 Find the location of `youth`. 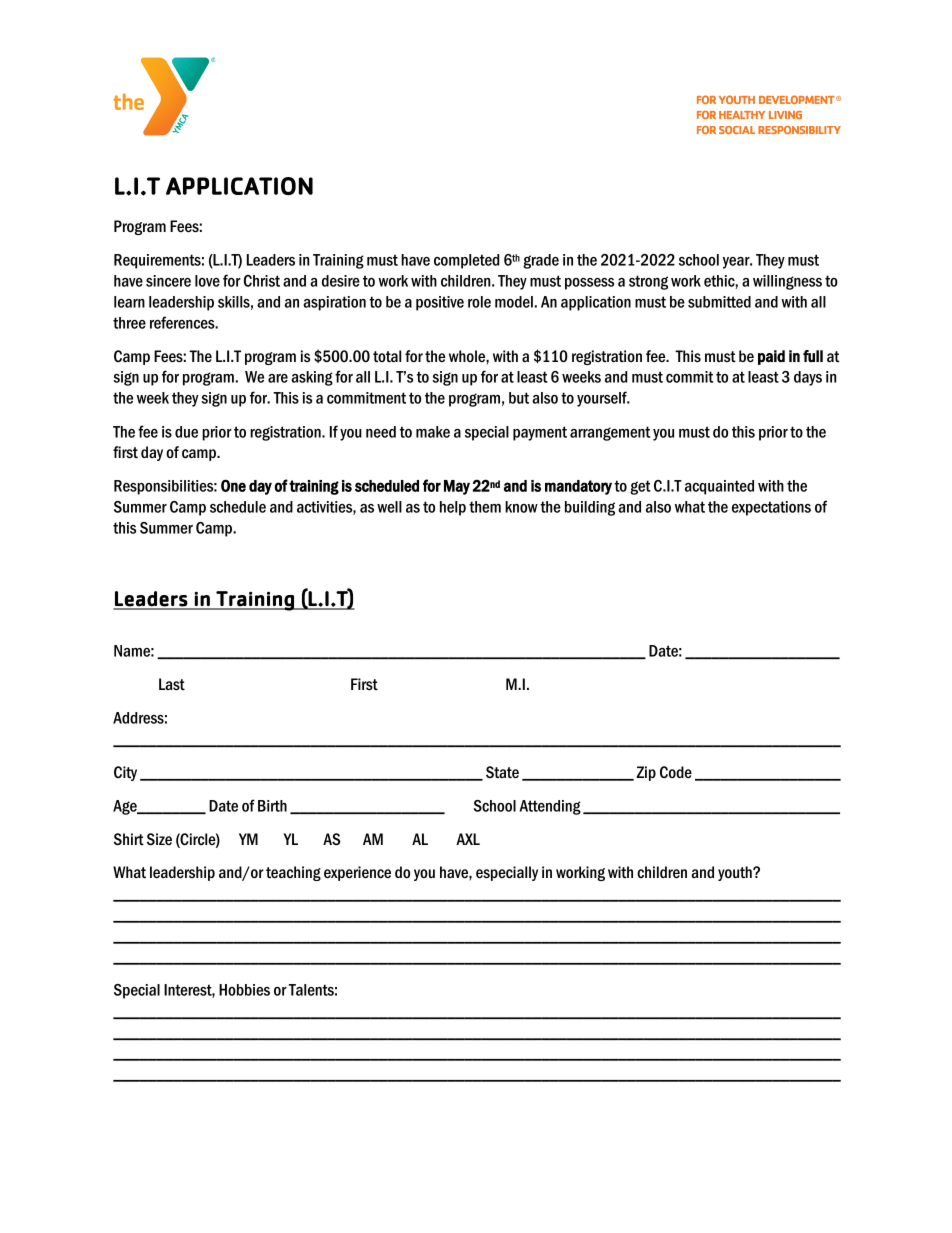

youth is located at coordinates (736, 873).
